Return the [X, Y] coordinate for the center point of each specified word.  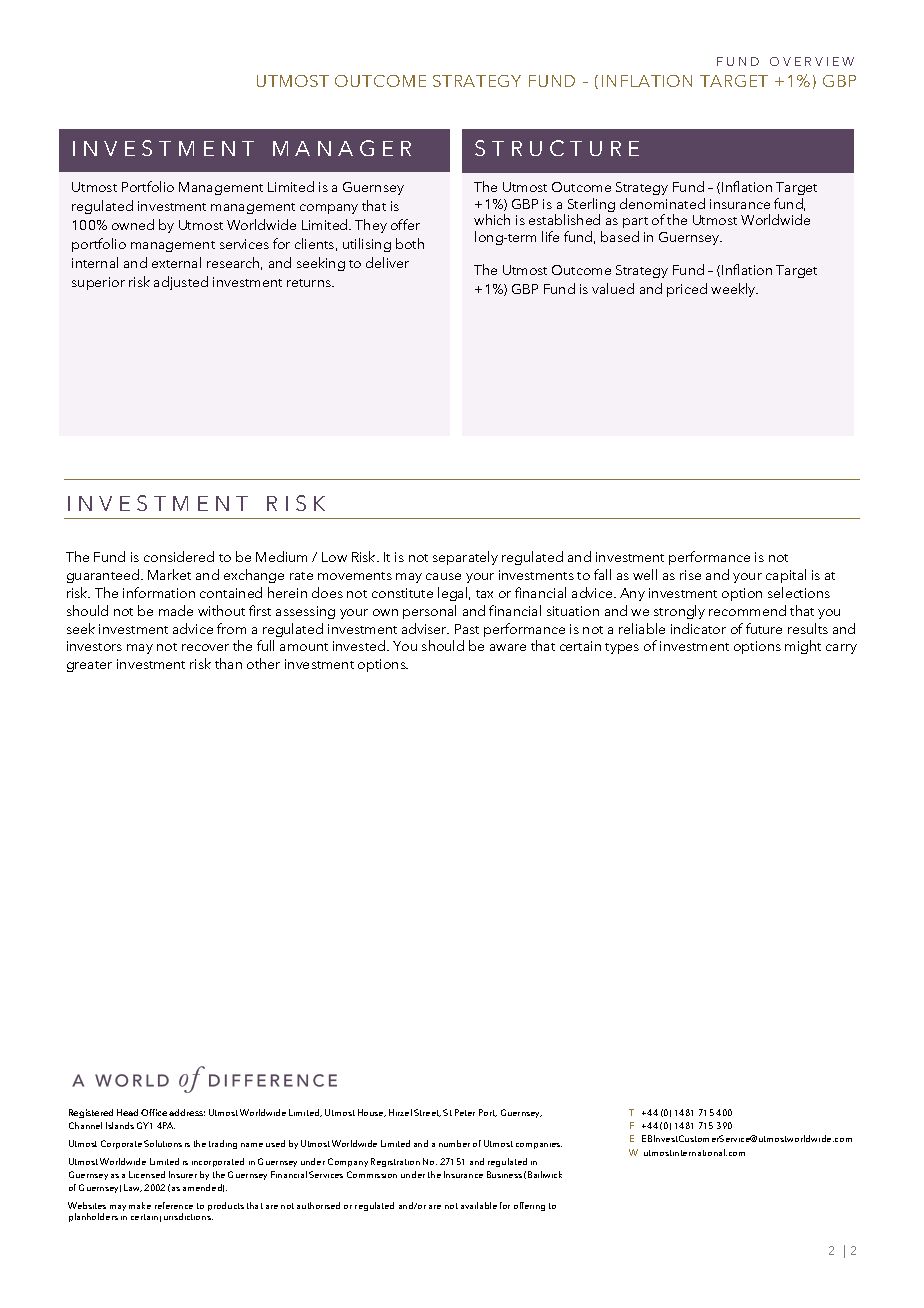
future [764, 628]
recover [205, 647]
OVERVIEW [812, 61]
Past [467, 629]
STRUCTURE [557, 148]
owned [133, 224]
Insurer [183, 1174]
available [479, 1205]
